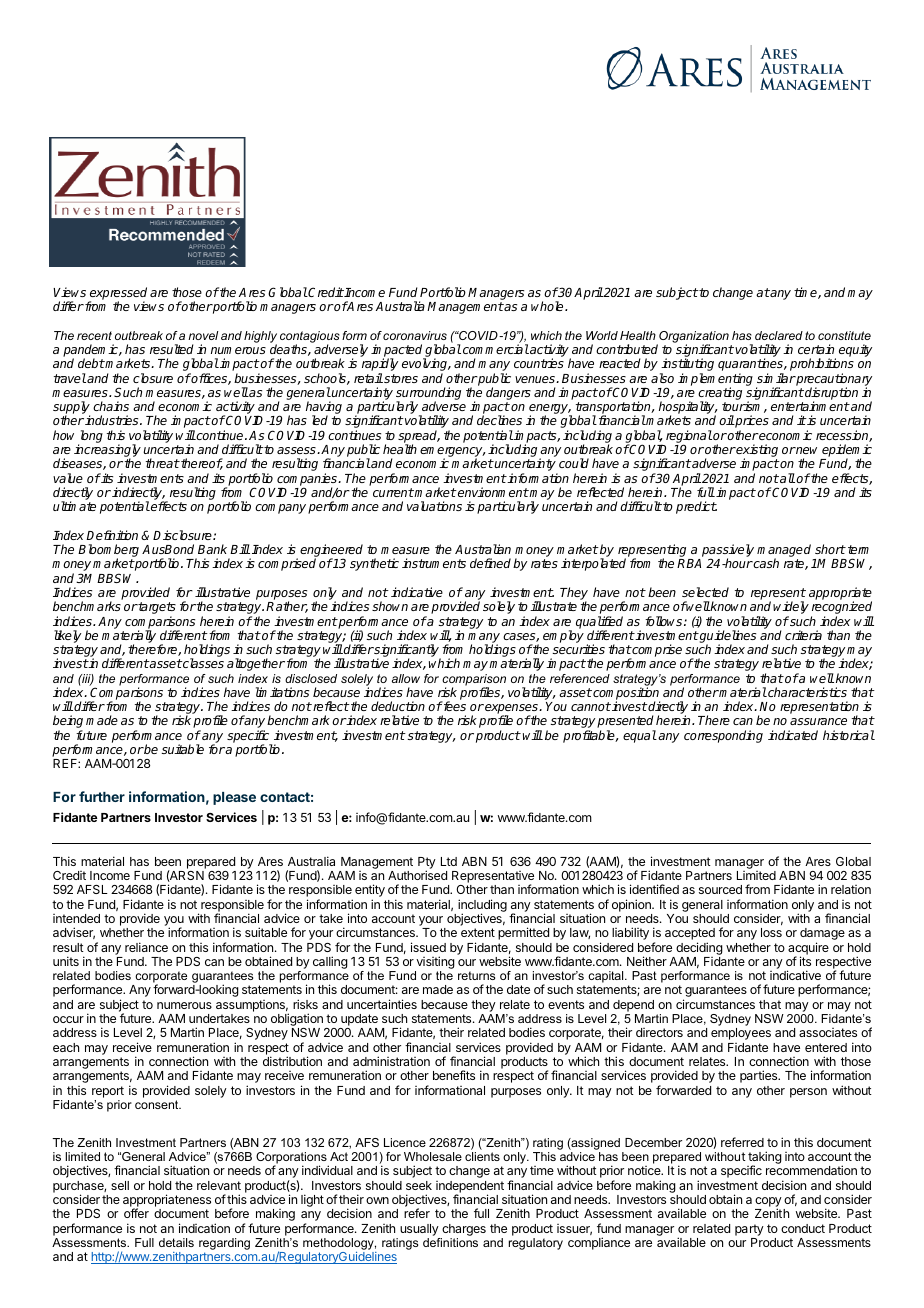 The width and height of the image is (924, 1308). Describe the element at coordinates (779, 335) in the image. I see `declared` at that location.
